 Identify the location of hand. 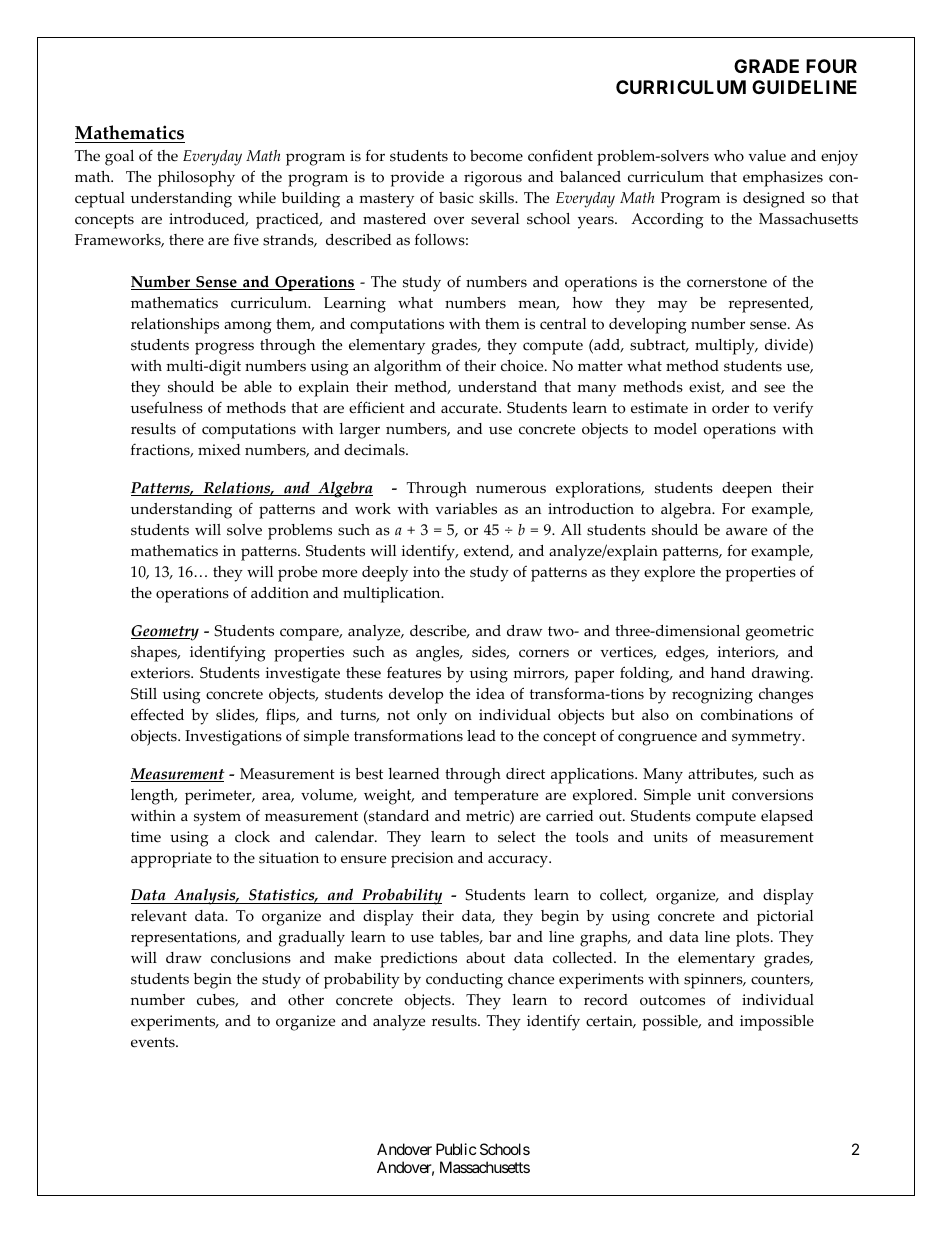
(727, 672).
